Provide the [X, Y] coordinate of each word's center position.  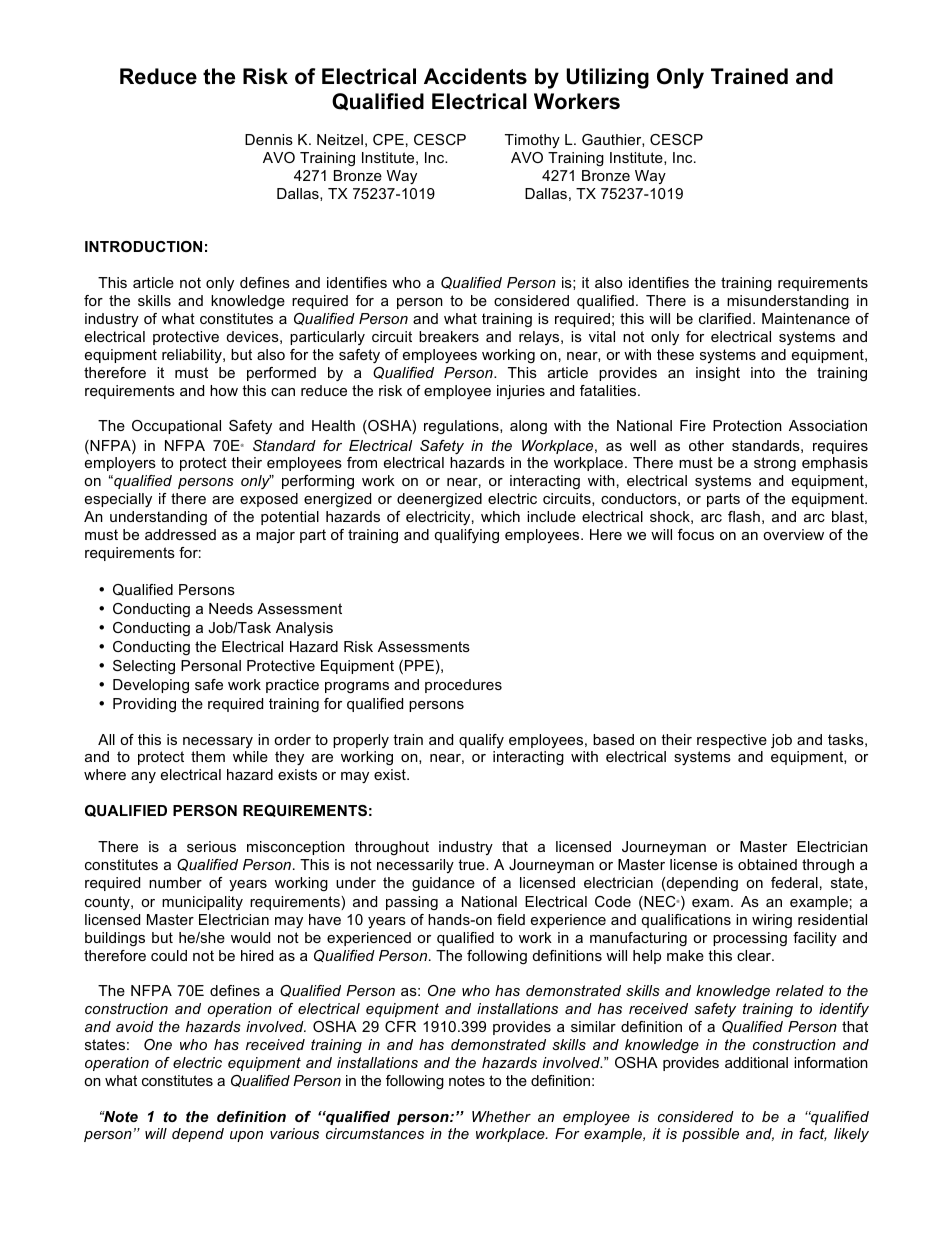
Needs [231, 608]
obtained [767, 864]
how [224, 390]
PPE [419, 665]
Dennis [269, 139]
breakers [449, 336]
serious [211, 846]
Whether [501, 1116]
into [763, 372]
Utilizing [607, 78]
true [472, 864]
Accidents [475, 76]
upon [246, 1136]
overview [793, 534]
